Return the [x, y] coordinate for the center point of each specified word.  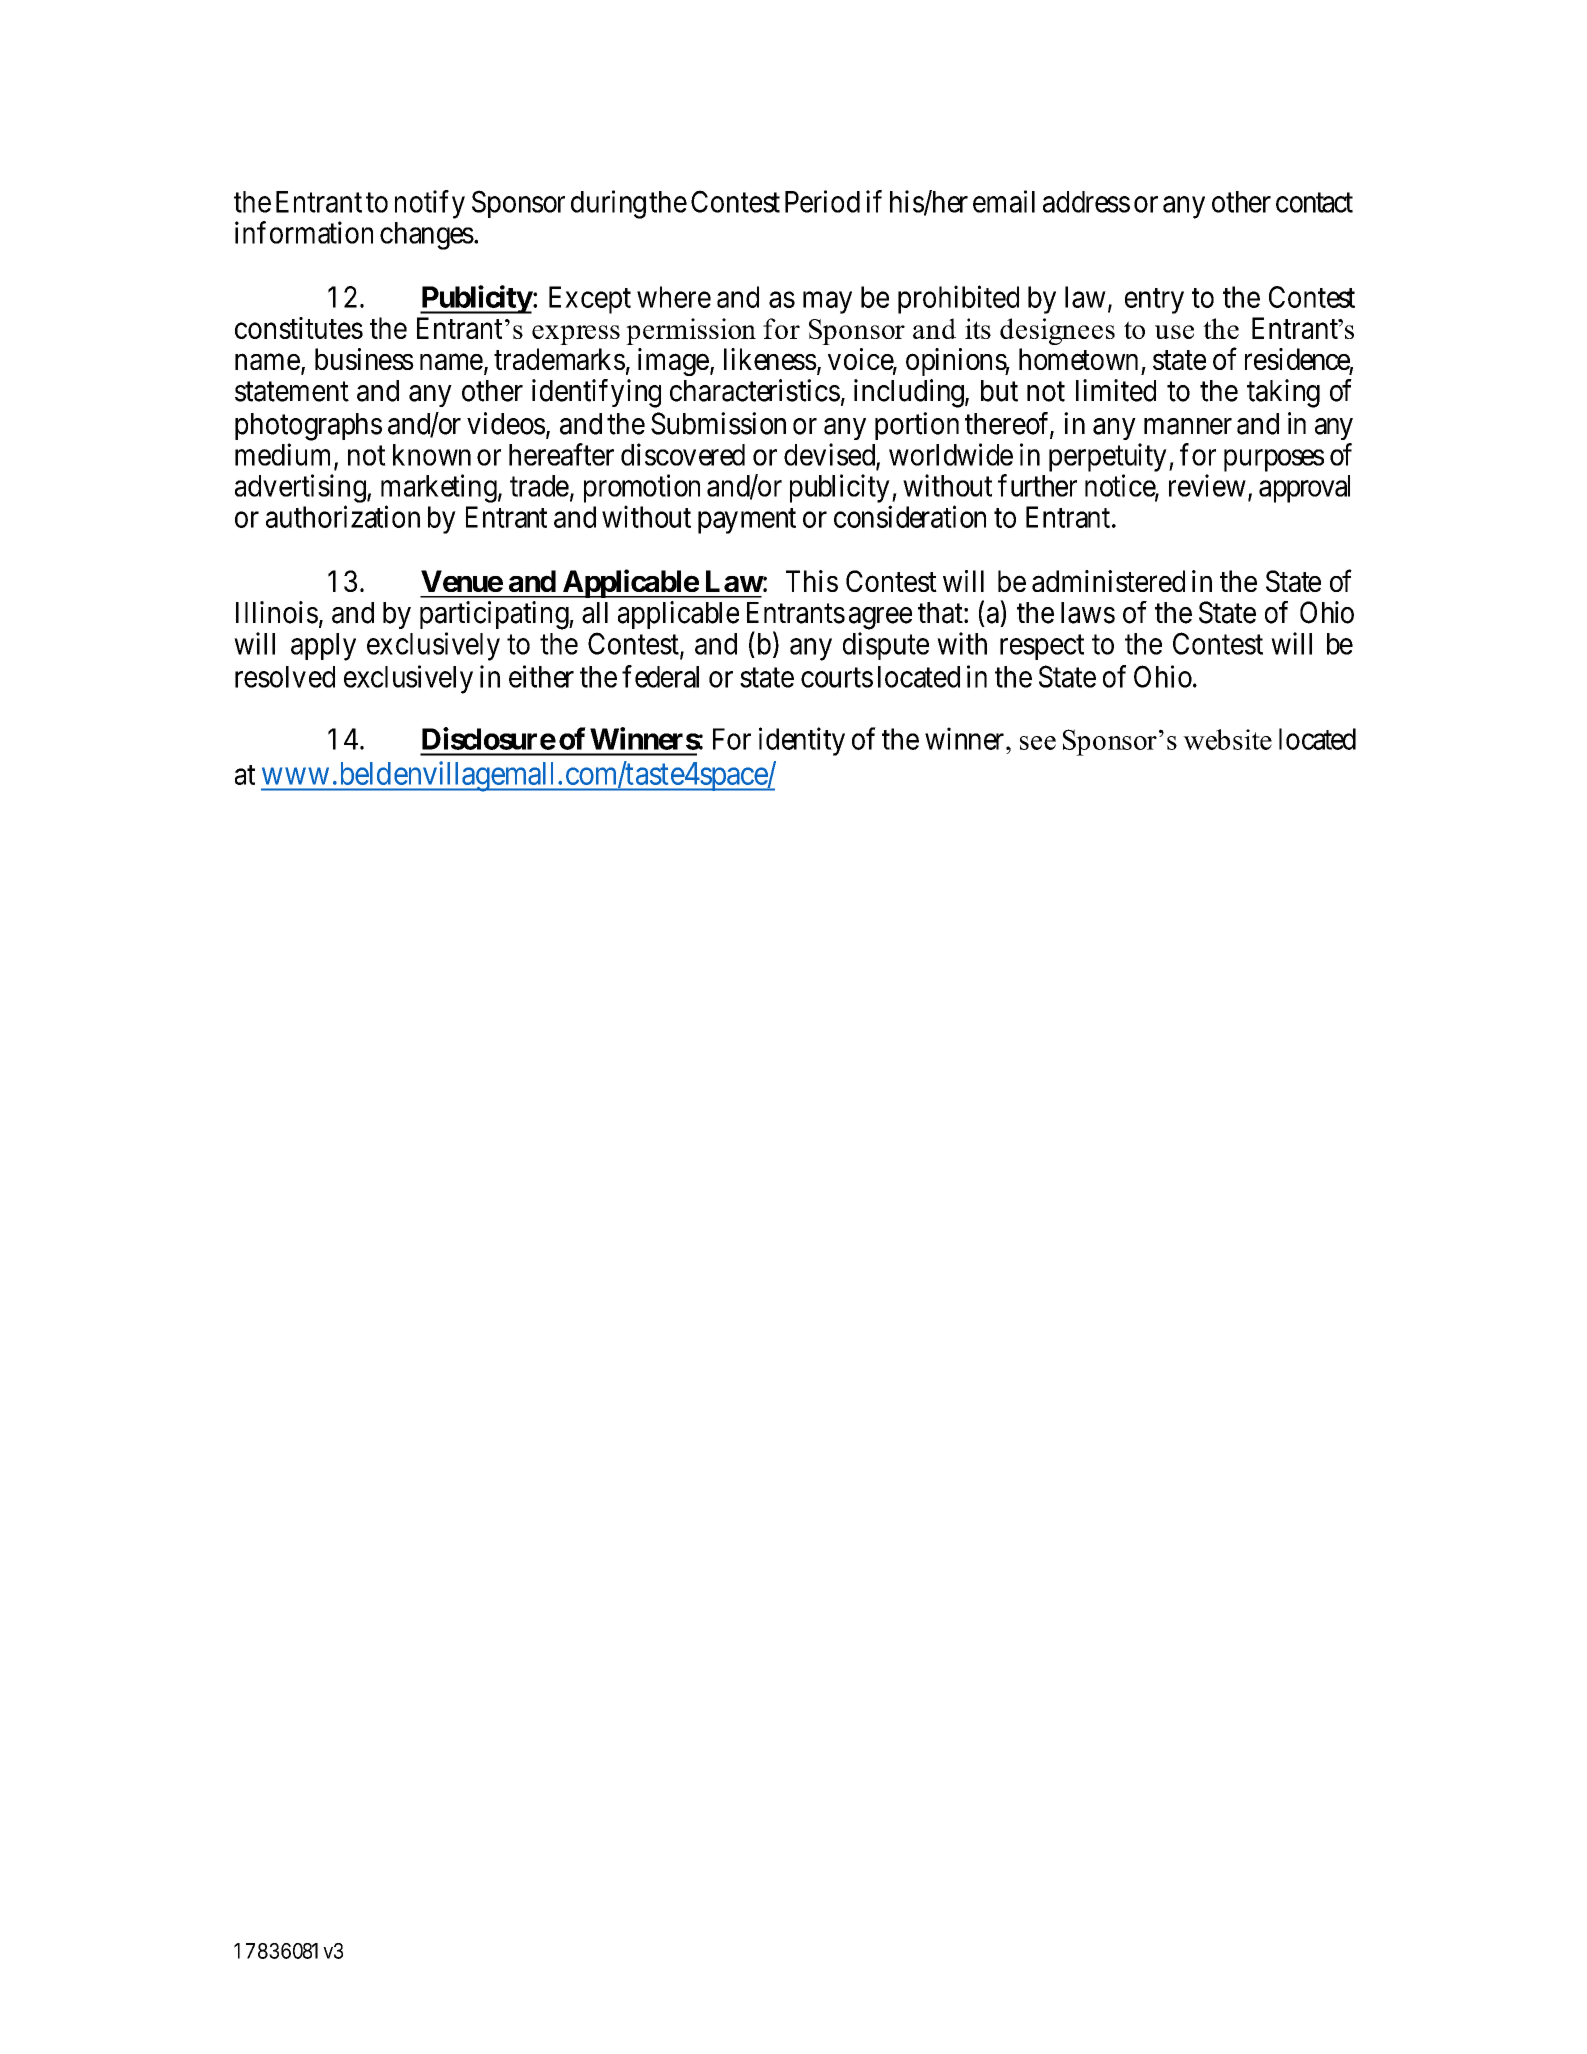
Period [822, 201]
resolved [285, 677]
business [364, 359]
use [1174, 332]
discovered [683, 454]
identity [802, 741]
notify [430, 204]
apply [323, 647]
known [432, 455]
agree [880, 618]
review [1207, 485]
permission [691, 331]
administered [1108, 581]
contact [1314, 203]
